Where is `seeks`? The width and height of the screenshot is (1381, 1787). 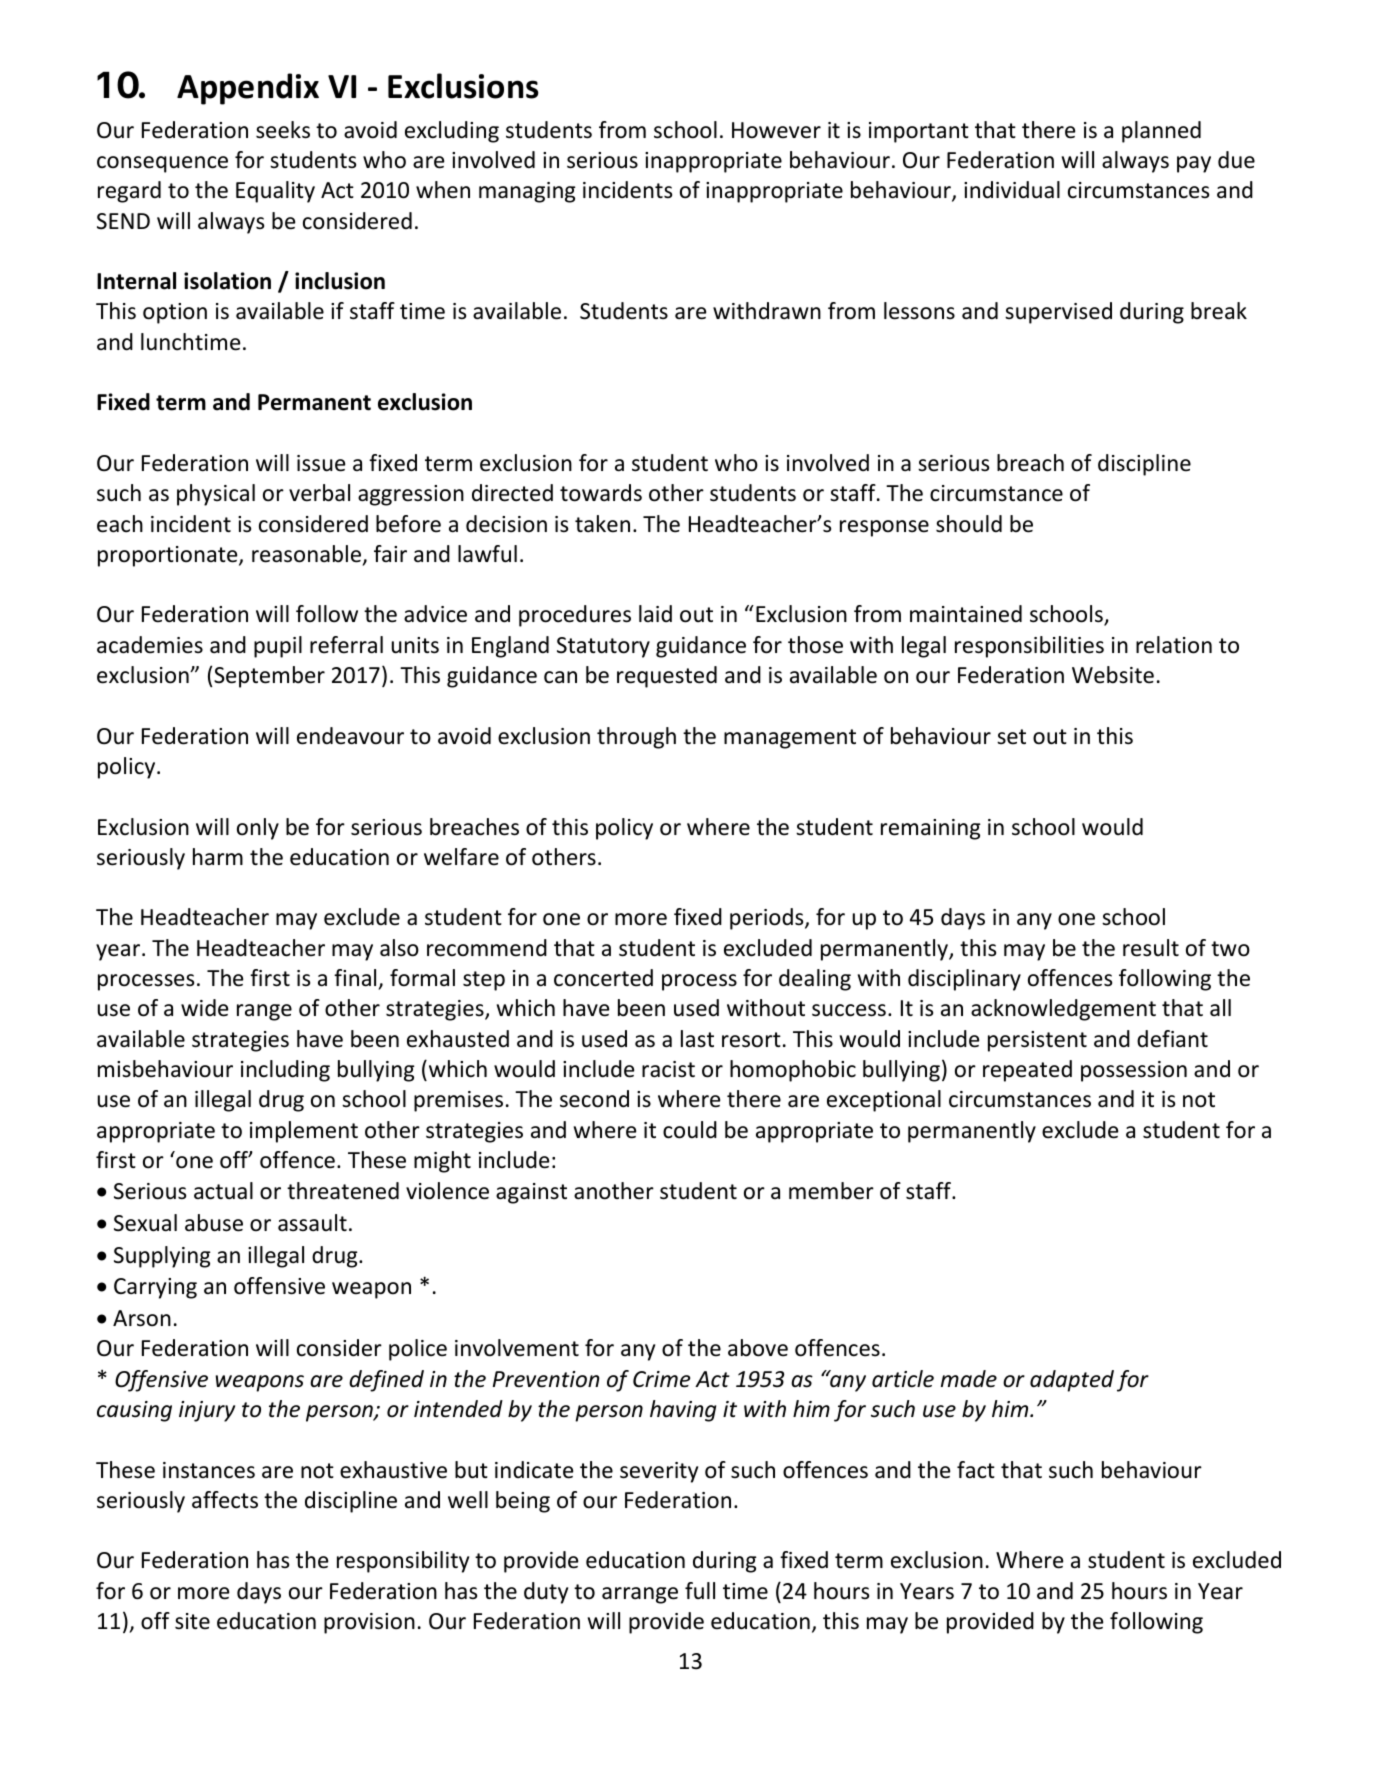 seeks is located at coordinates (283, 130).
